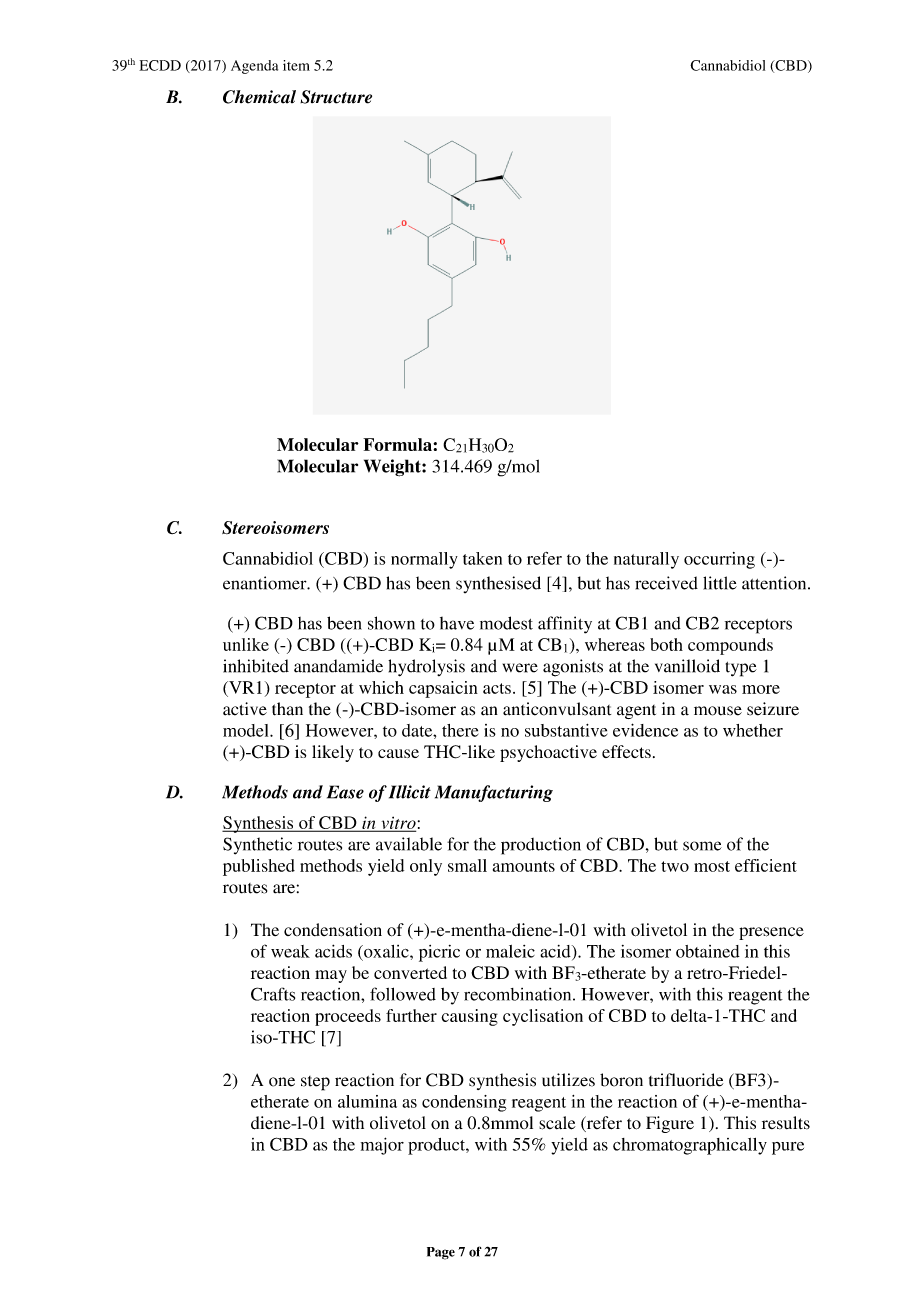 The image size is (924, 1308). What do you see at coordinates (296, 65) in the screenshot?
I see `item` at bounding box center [296, 65].
